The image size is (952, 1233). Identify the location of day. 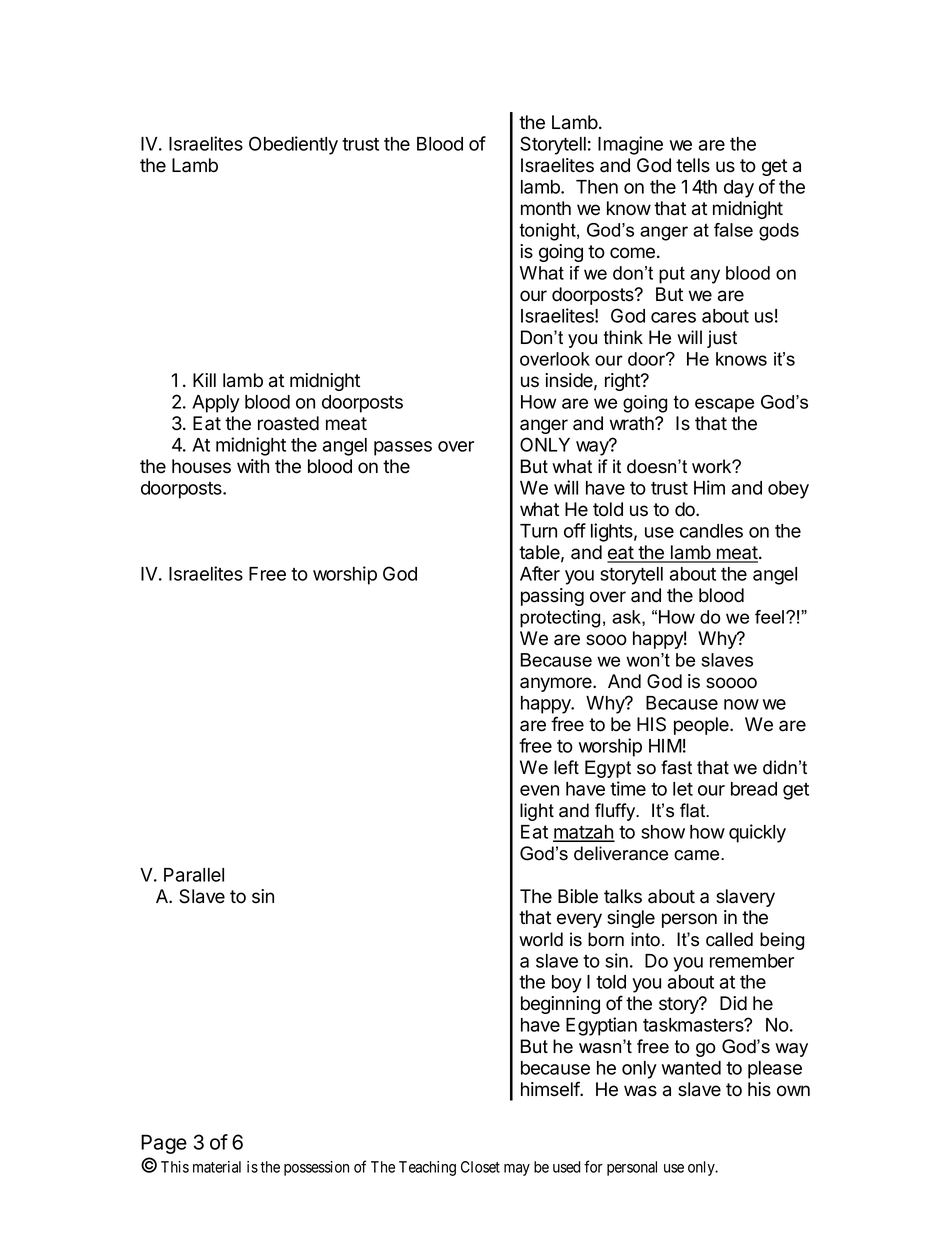
(739, 189).
